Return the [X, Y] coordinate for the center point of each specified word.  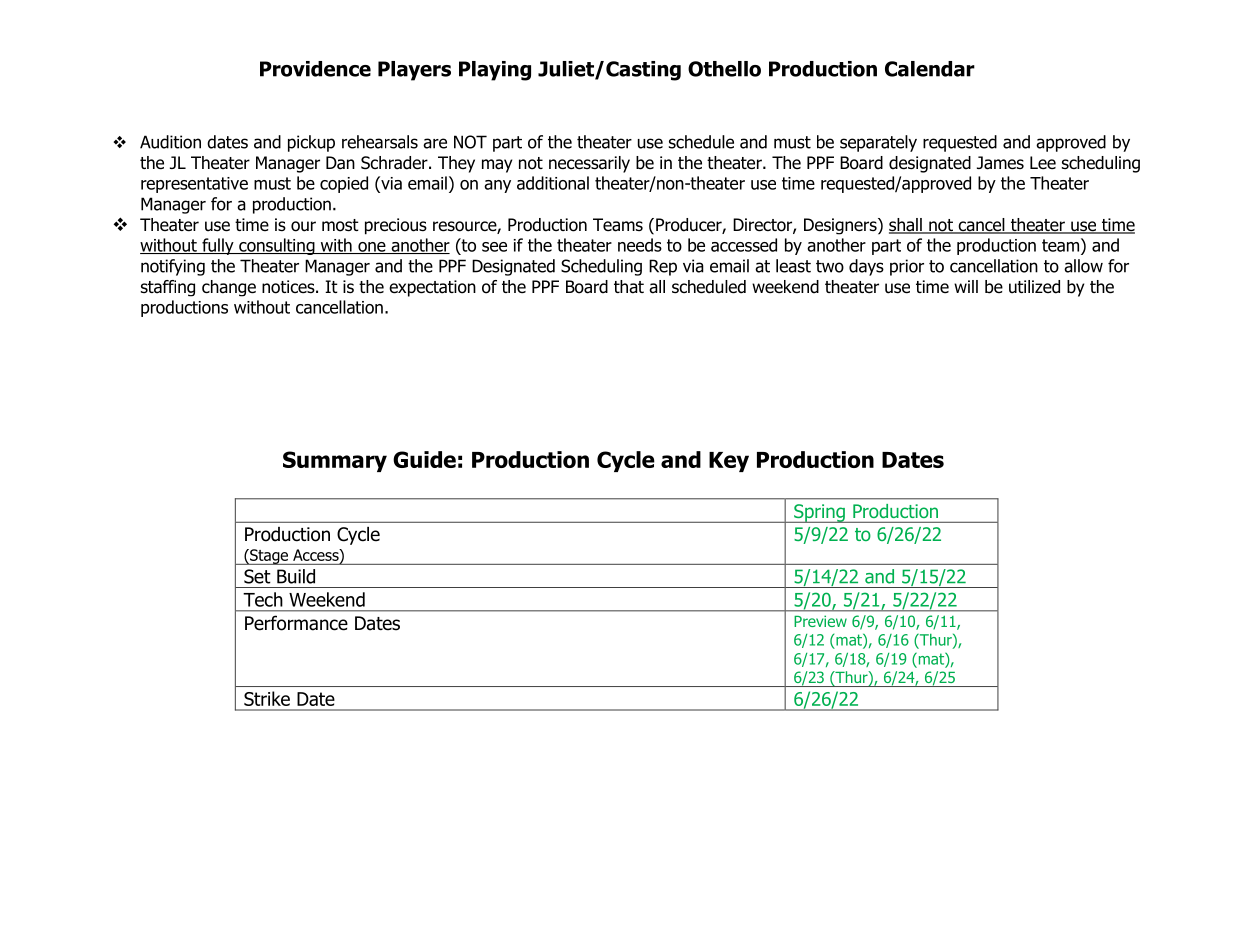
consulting [277, 246]
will [966, 286]
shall [906, 226]
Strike [267, 698]
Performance [296, 623]
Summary [335, 461]
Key [729, 462]
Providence [315, 69]
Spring [819, 513]
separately [878, 143]
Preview [820, 621]
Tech [263, 599]
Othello [724, 69]
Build [296, 576]
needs [640, 245]
